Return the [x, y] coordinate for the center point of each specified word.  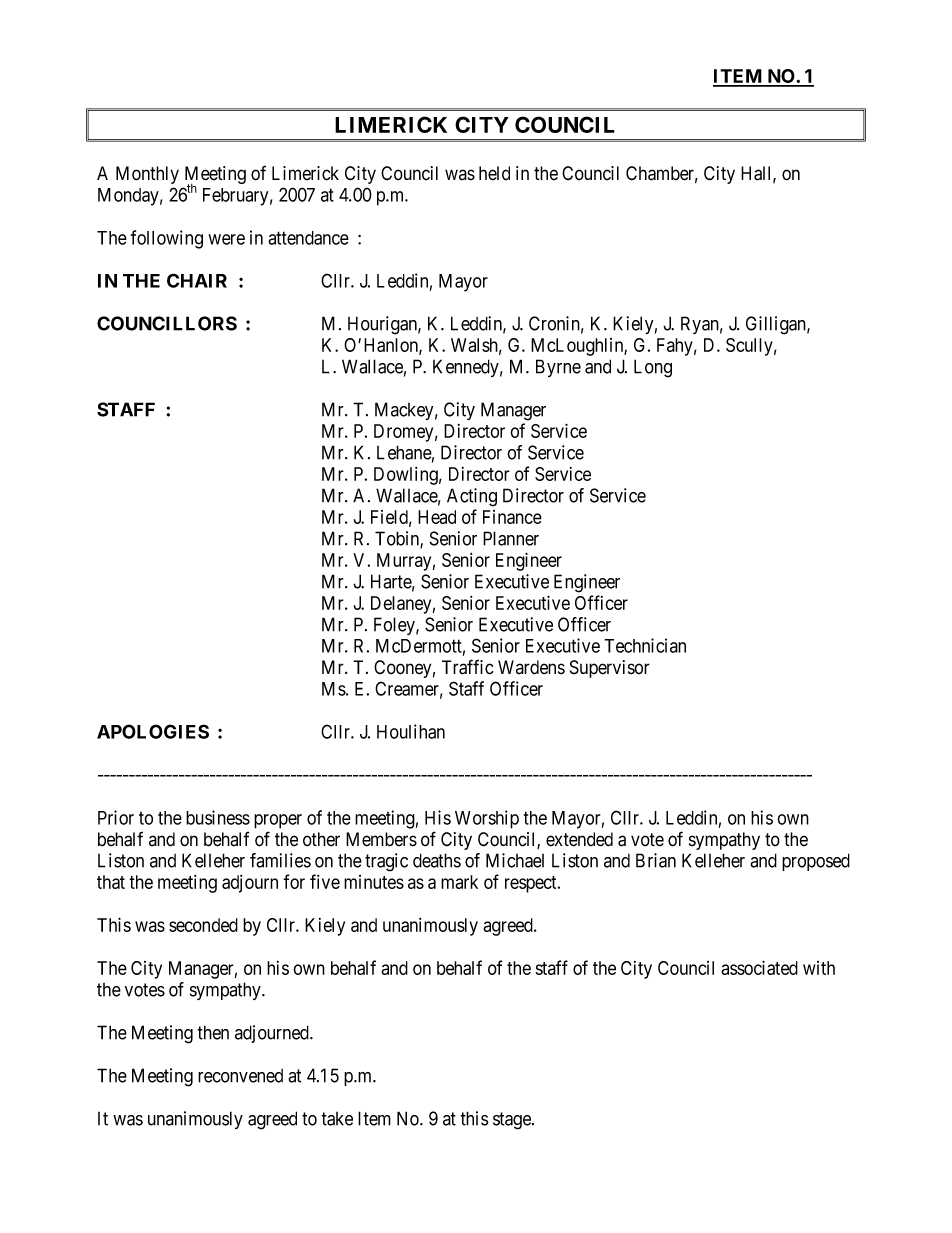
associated [759, 967]
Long [653, 368]
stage [513, 1121]
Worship [487, 819]
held [494, 173]
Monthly [147, 175]
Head [437, 517]
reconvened [240, 1076]
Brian [656, 860]
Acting [472, 497]
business [218, 817]
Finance [512, 517]
